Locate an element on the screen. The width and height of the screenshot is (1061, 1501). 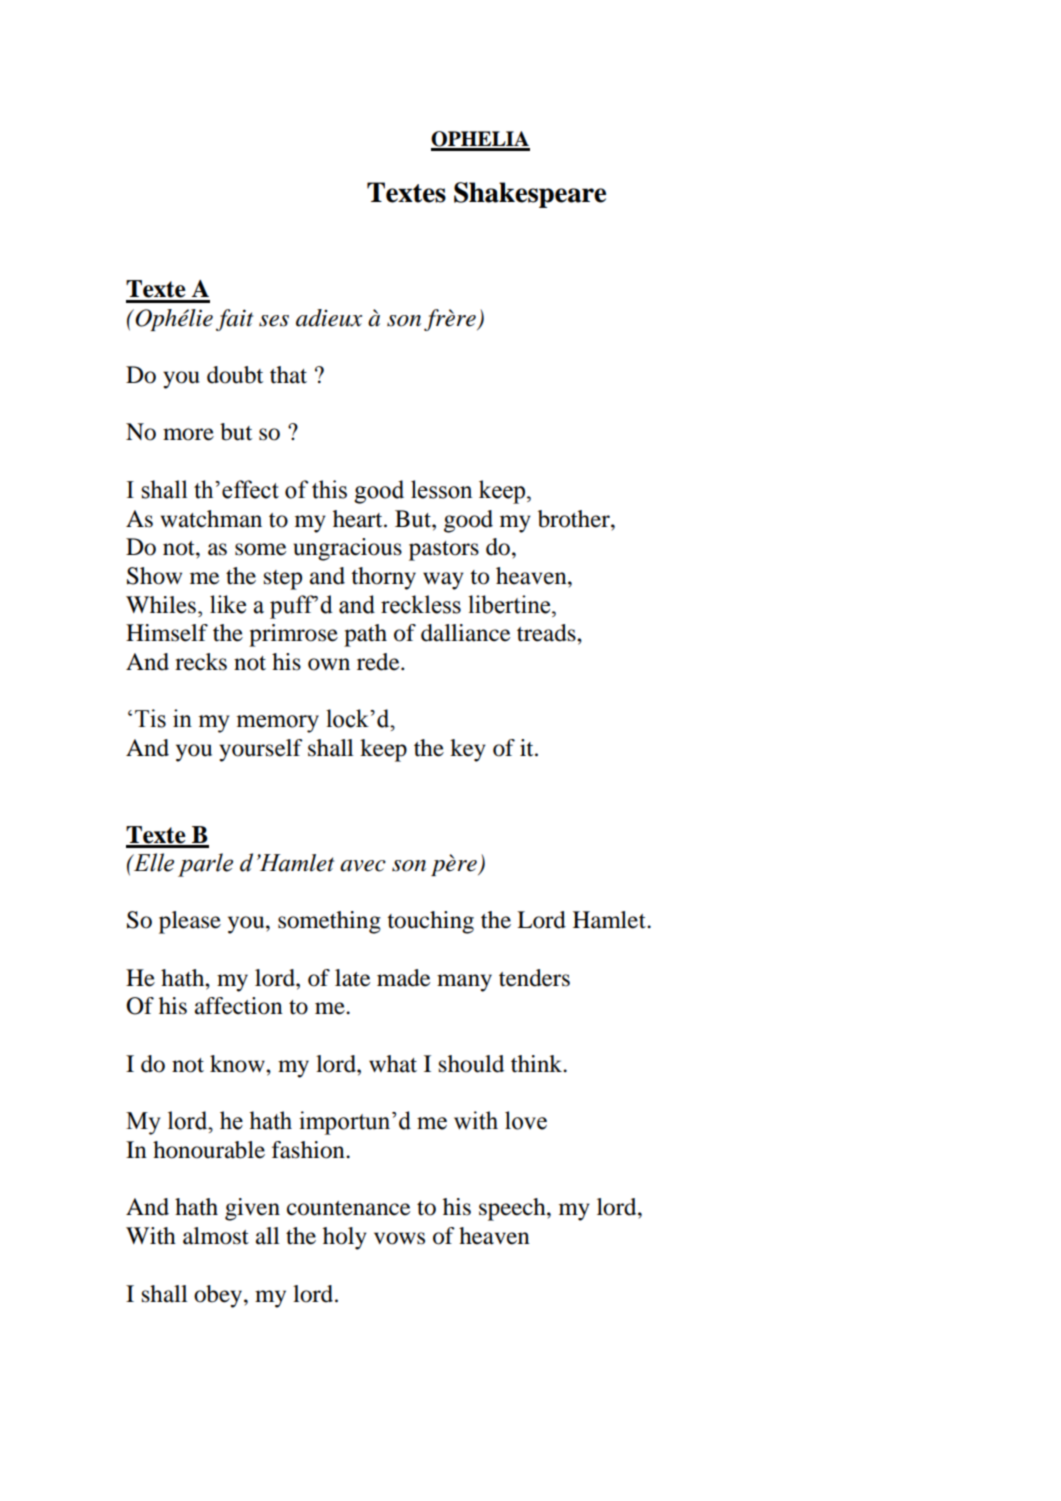
ses is located at coordinates (274, 321).
